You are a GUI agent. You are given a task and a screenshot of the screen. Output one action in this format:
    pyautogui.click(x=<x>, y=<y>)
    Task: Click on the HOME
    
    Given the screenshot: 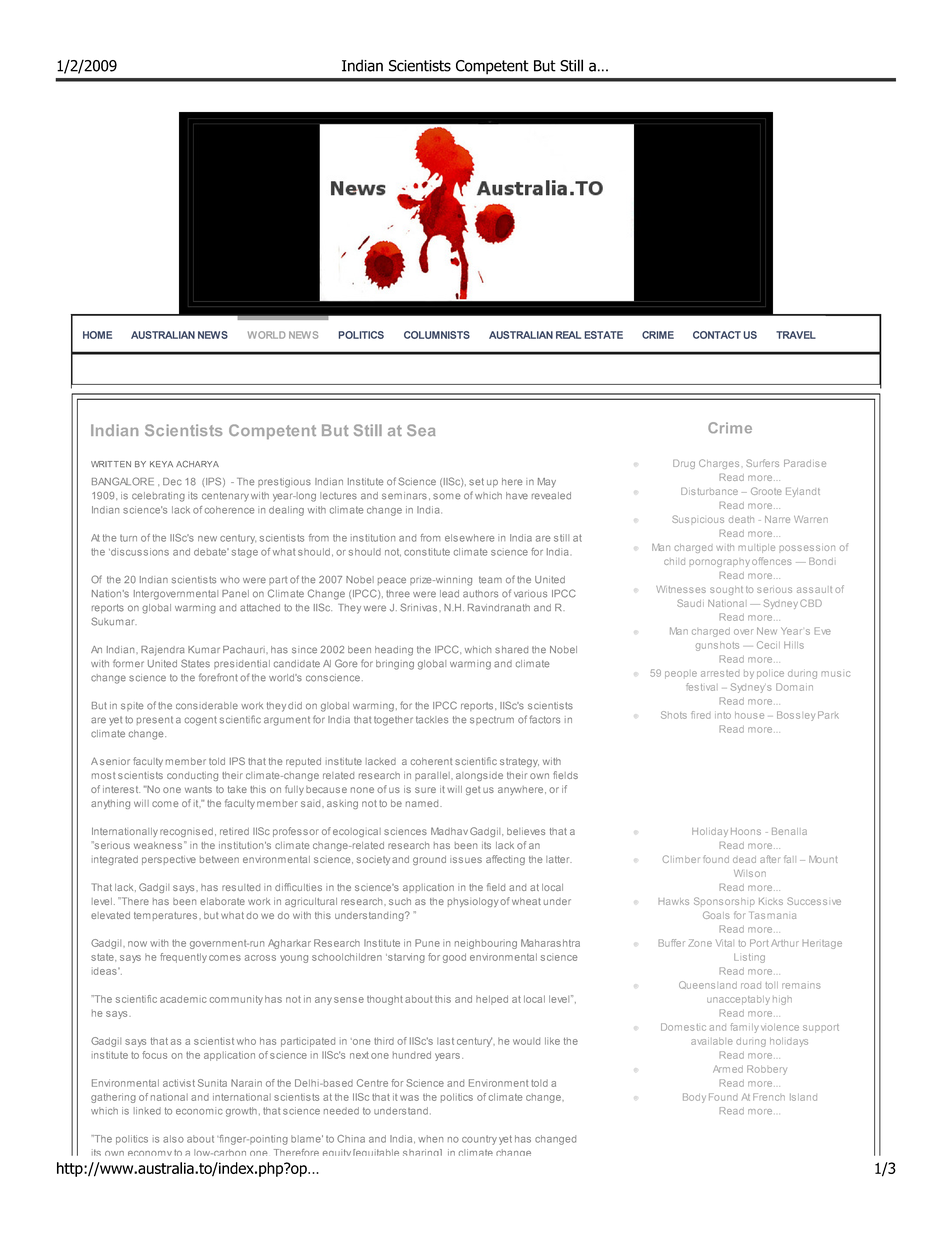 What is the action you would take?
    pyautogui.click(x=97, y=335)
